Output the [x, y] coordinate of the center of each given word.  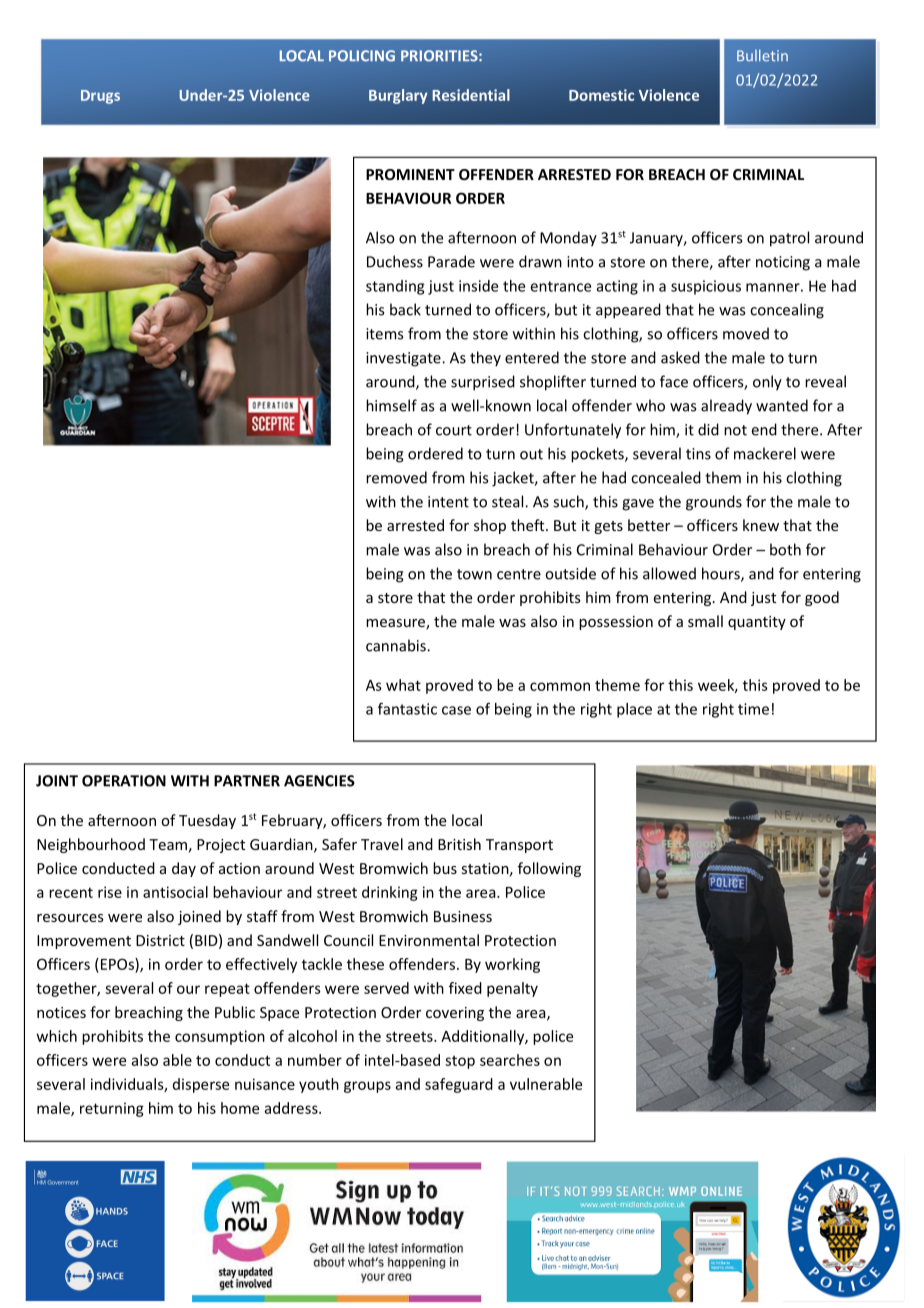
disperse [201, 1085]
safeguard [459, 1085]
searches [510, 1060]
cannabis [397, 645]
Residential [471, 95]
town [474, 574]
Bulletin [762, 55]
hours [722, 574]
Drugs [100, 97]
